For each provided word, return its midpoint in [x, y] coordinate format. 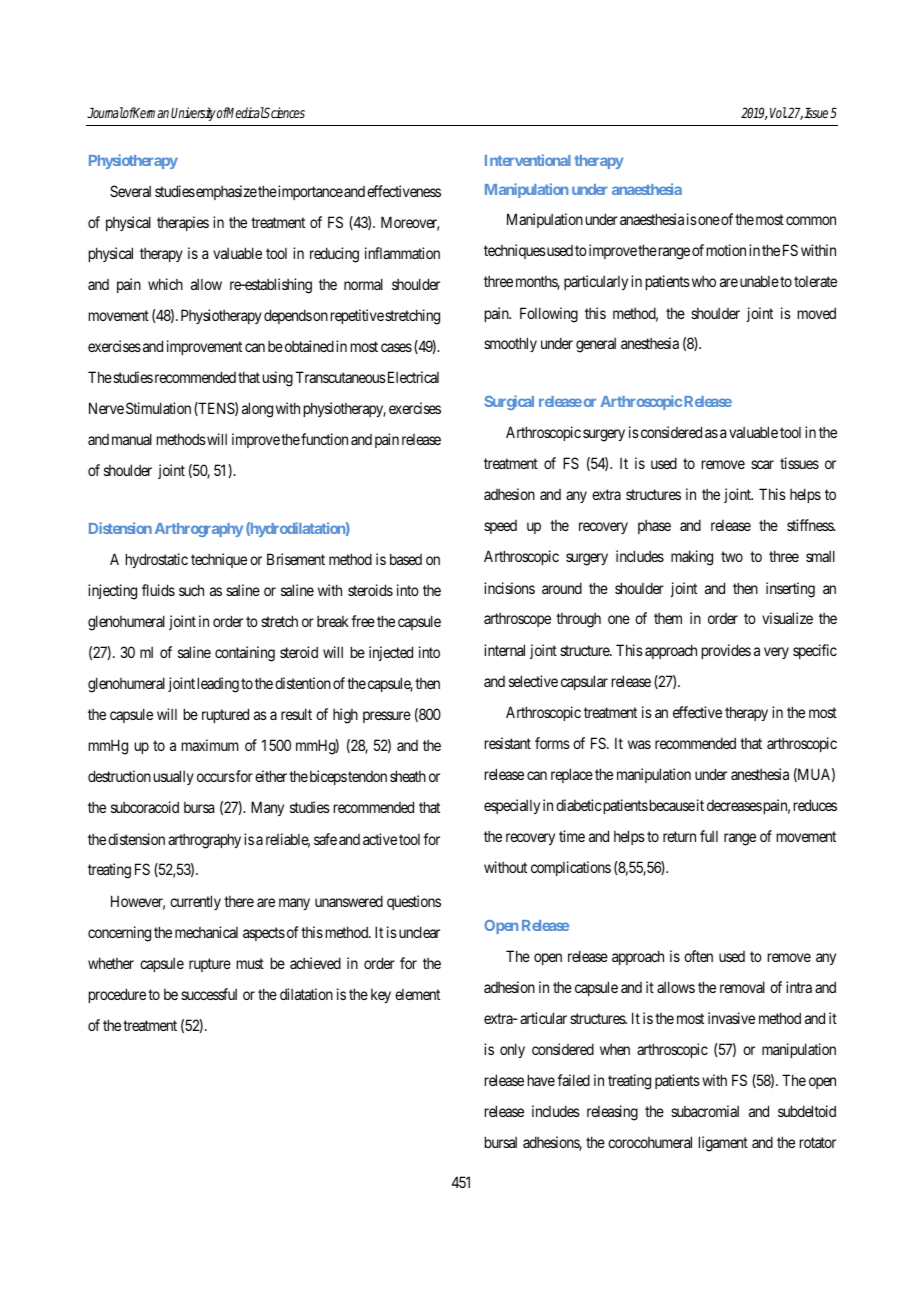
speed [500, 527]
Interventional [528, 160]
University [193, 114]
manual [132, 439]
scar [762, 464]
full [709, 836]
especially [512, 806]
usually [174, 777]
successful [209, 994]
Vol [778, 112]
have [541, 1080]
